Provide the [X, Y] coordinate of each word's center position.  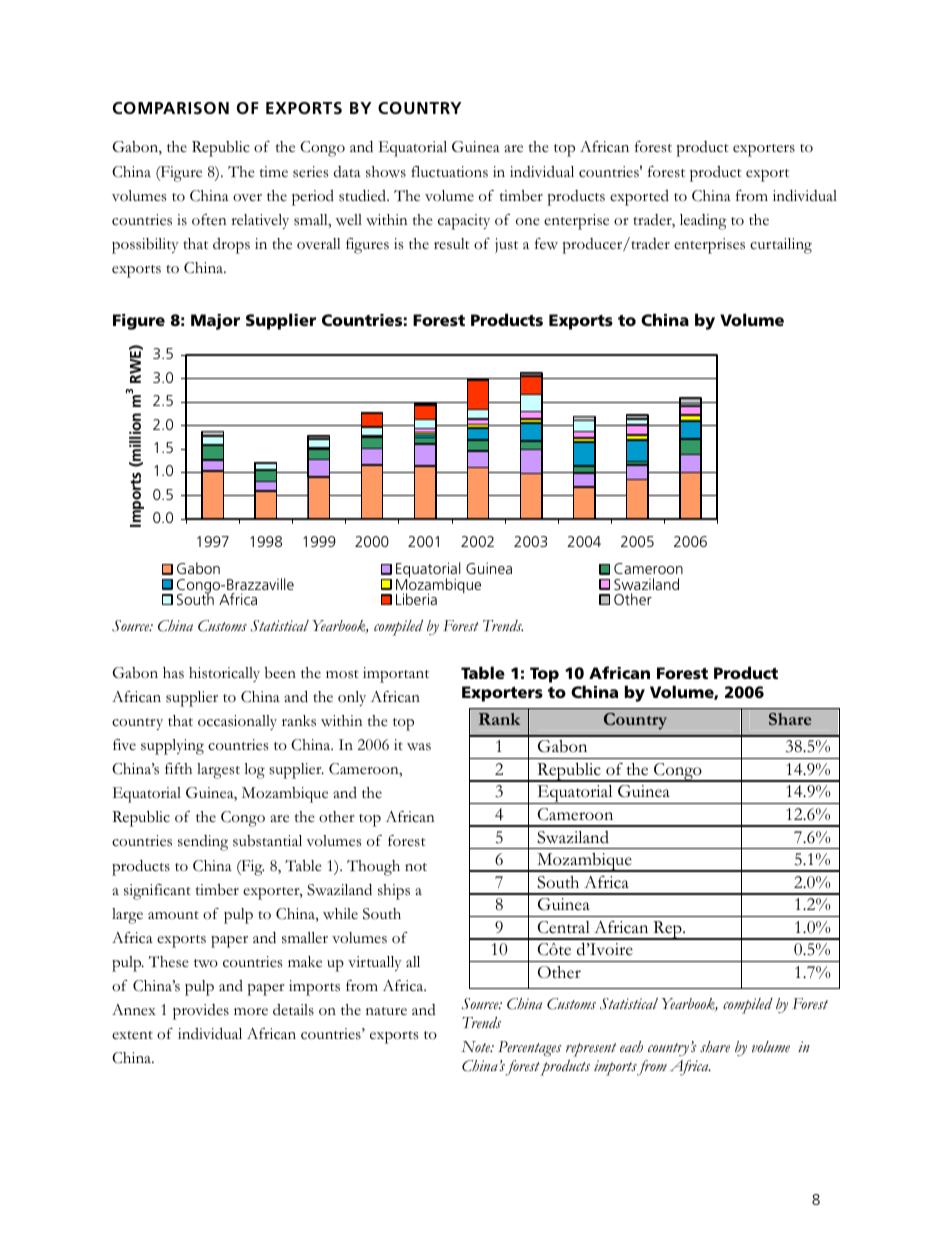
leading [703, 222]
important [396, 675]
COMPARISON [171, 108]
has [173, 673]
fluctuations [449, 172]
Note [477, 1046]
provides [201, 1012]
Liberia [416, 599]
